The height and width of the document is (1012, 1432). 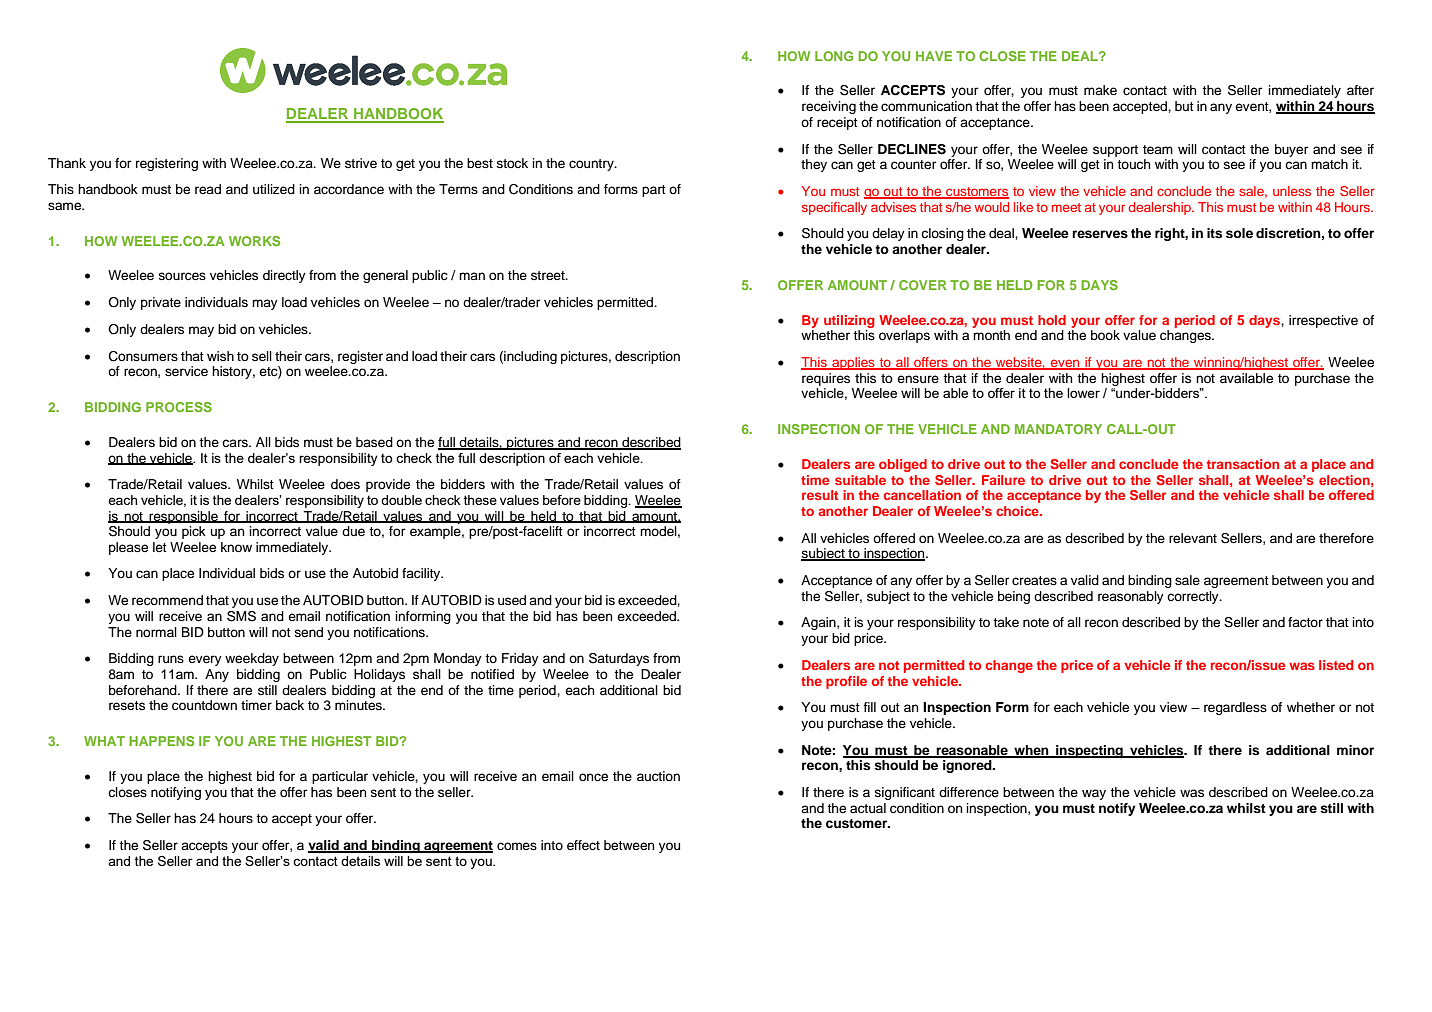 What do you see at coordinates (179, 407) in the document?
I see `PROCESS` at bounding box center [179, 407].
